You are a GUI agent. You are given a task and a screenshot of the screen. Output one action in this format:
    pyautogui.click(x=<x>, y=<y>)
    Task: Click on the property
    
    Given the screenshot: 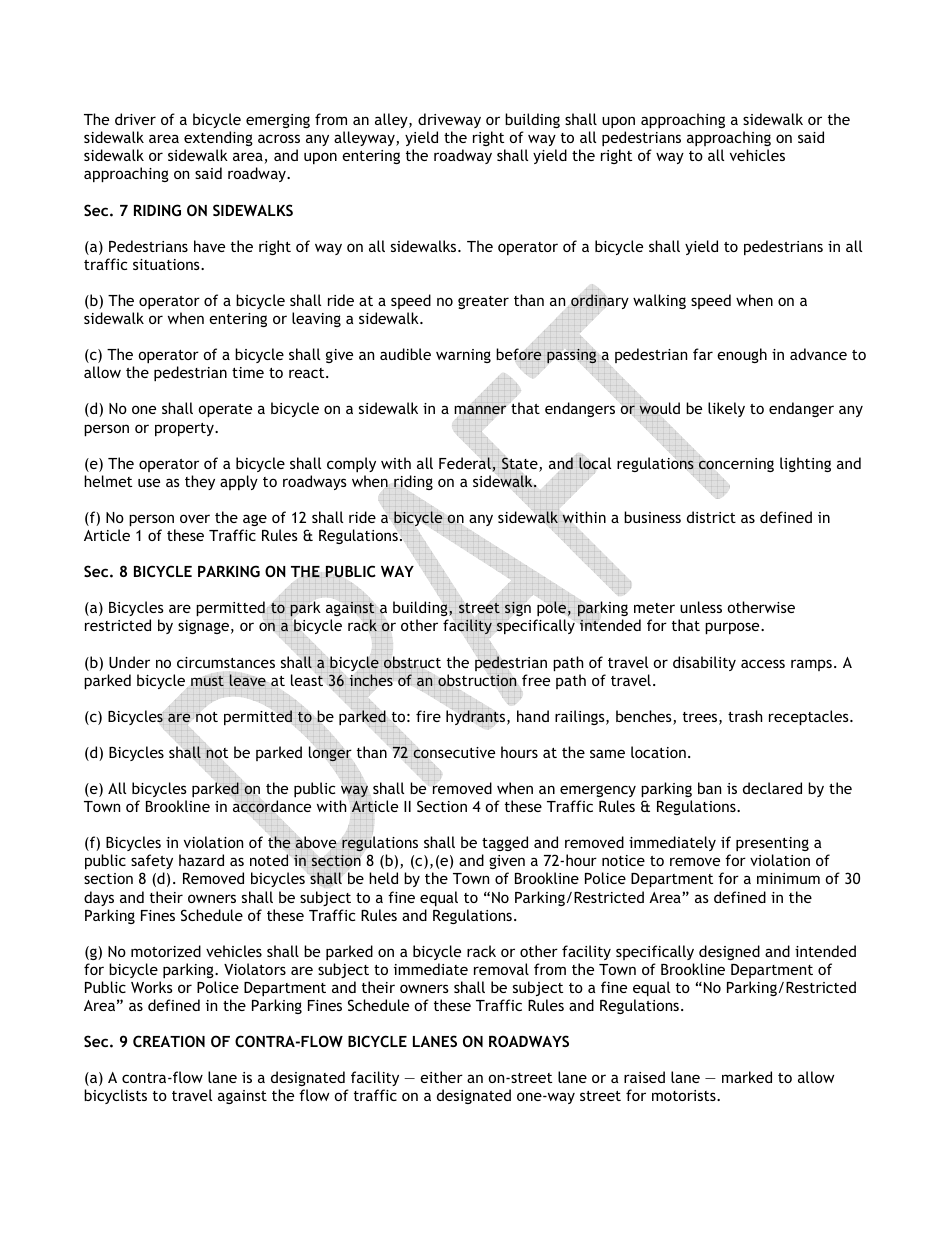 What is the action you would take?
    pyautogui.click(x=185, y=429)
